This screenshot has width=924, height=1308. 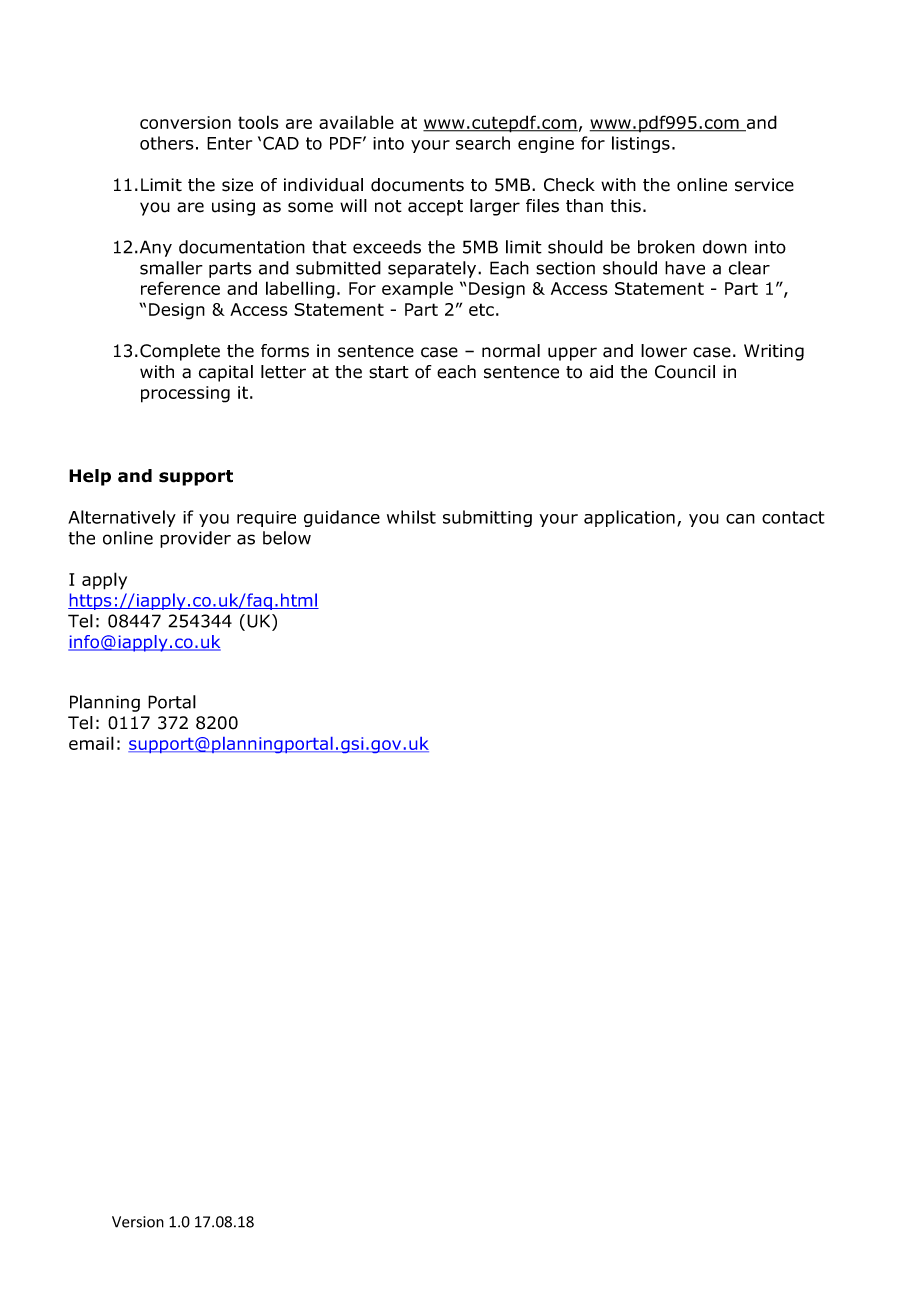 What do you see at coordinates (411, 517) in the screenshot?
I see `whilst` at bounding box center [411, 517].
